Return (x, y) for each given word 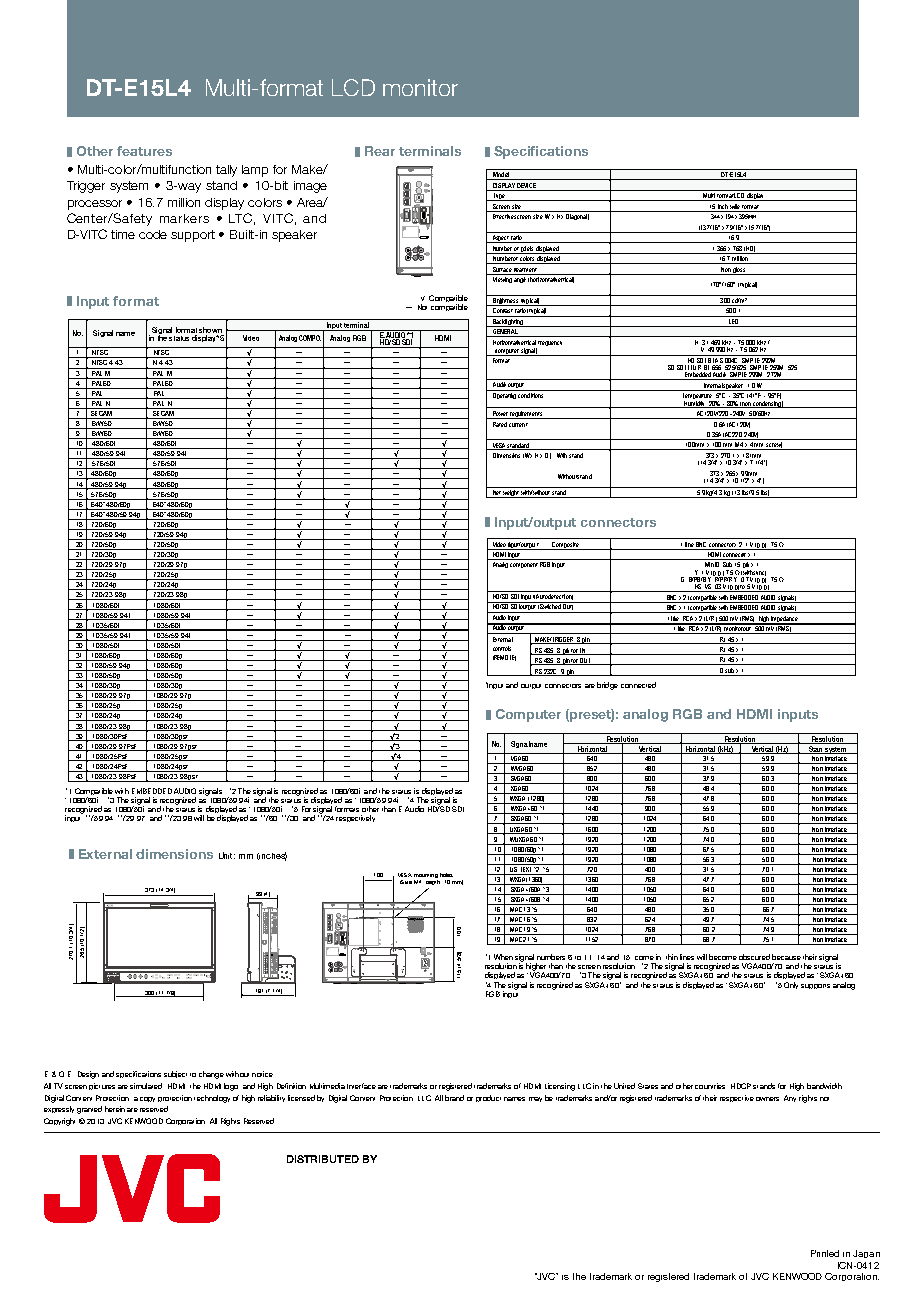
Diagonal (577, 217)
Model (501, 176)
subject (175, 1074)
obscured (754, 957)
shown (210, 330)
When (503, 957)
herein (115, 1109)
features (144, 151)
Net (497, 494)
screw (774, 446)
